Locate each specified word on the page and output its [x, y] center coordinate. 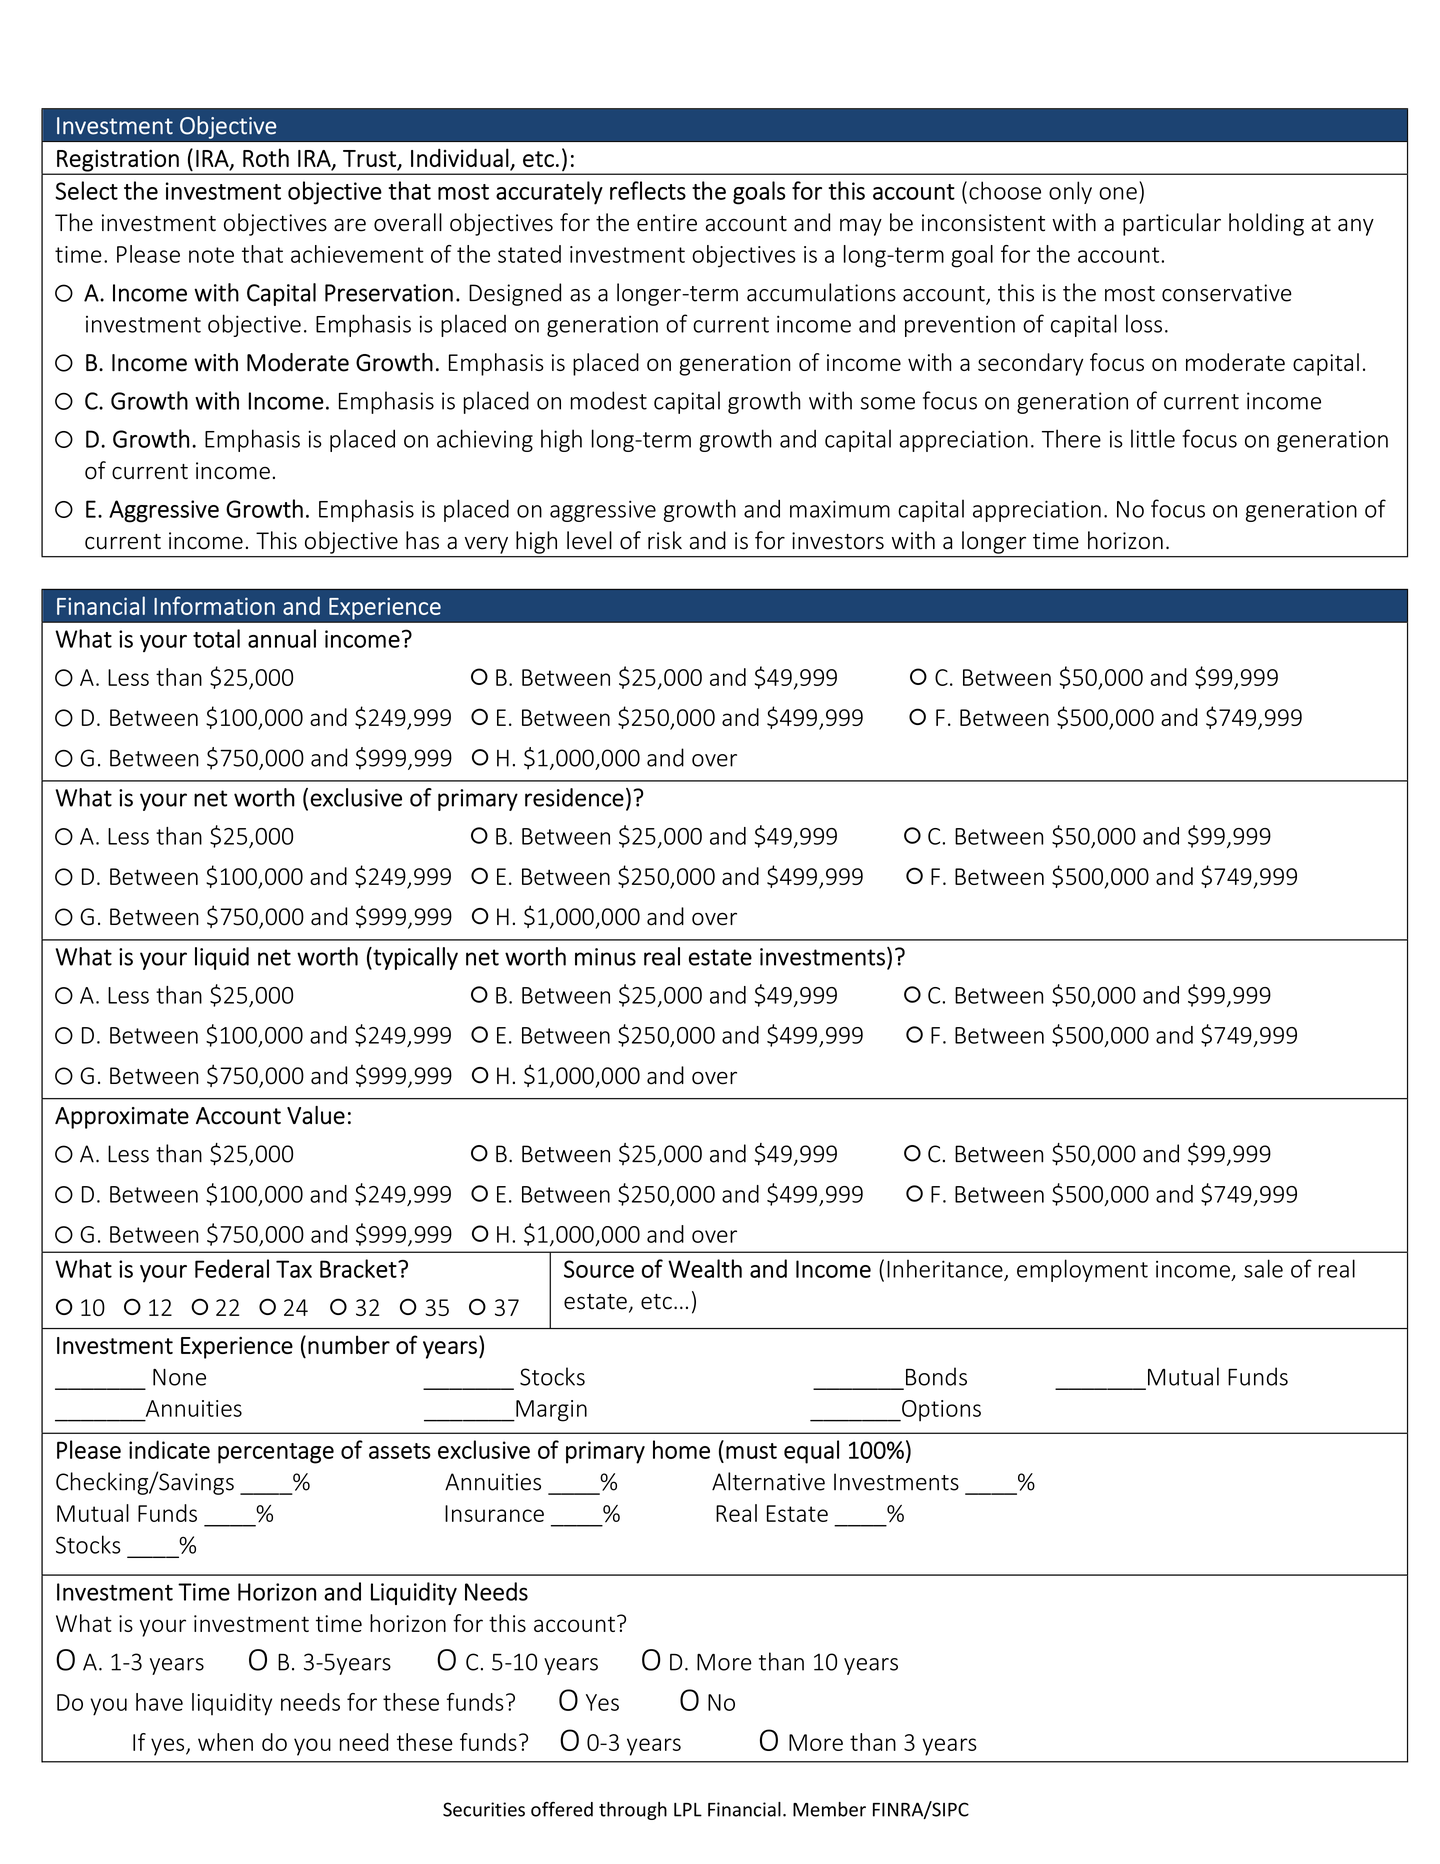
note [211, 255]
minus [605, 957]
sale [1263, 1268]
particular [1172, 224]
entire [667, 223]
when [225, 1742]
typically [414, 958]
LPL [688, 1810]
